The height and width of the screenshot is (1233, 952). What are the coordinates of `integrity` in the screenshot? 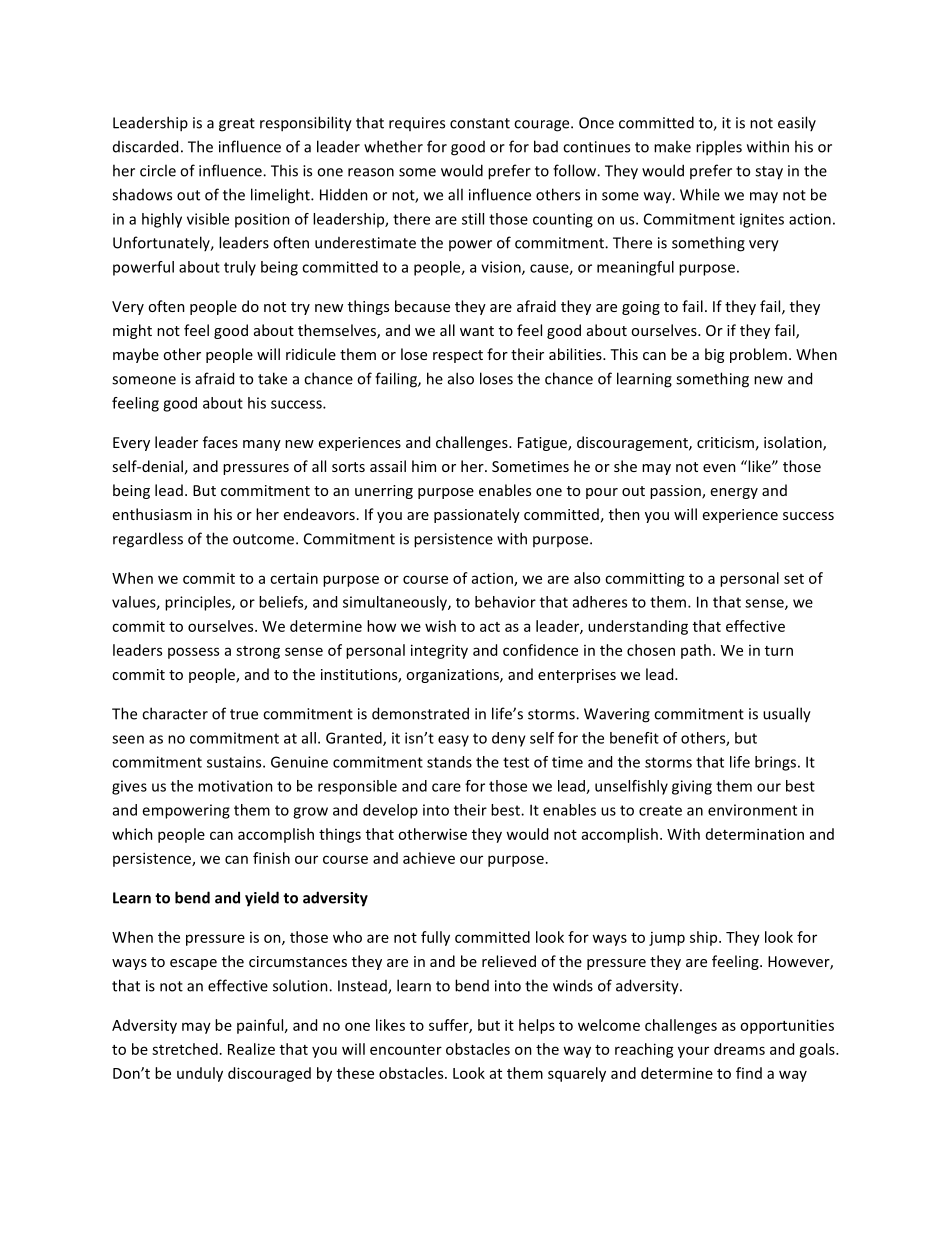 It's located at (439, 651).
